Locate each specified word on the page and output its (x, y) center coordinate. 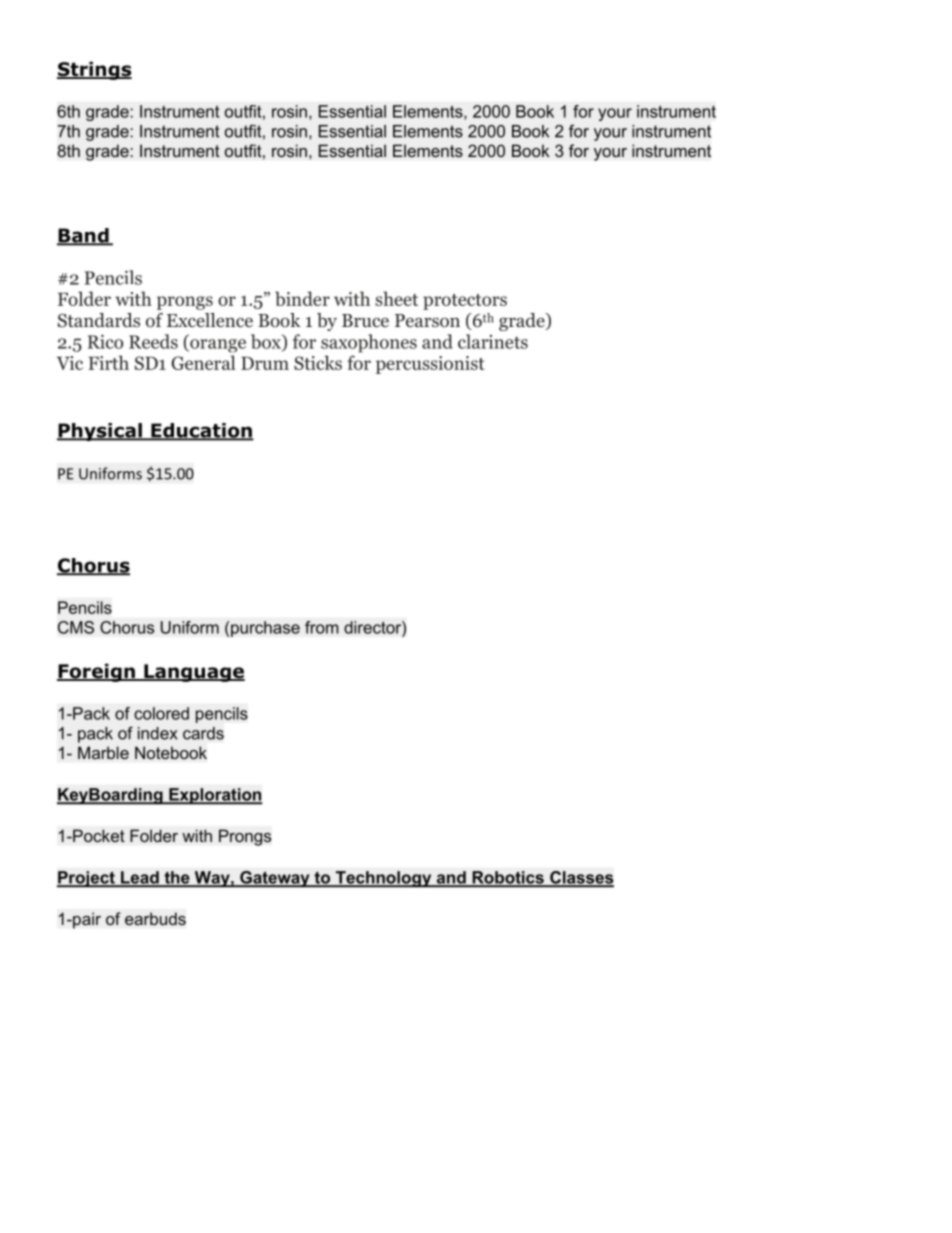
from (322, 627)
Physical (100, 432)
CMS (76, 627)
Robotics (508, 878)
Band (84, 236)
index (157, 733)
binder (302, 298)
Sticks (318, 362)
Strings (94, 70)
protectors (465, 302)
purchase (265, 629)
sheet (396, 298)
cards (203, 733)
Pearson (427, 321)
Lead (140, 878)
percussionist (430, 365)
